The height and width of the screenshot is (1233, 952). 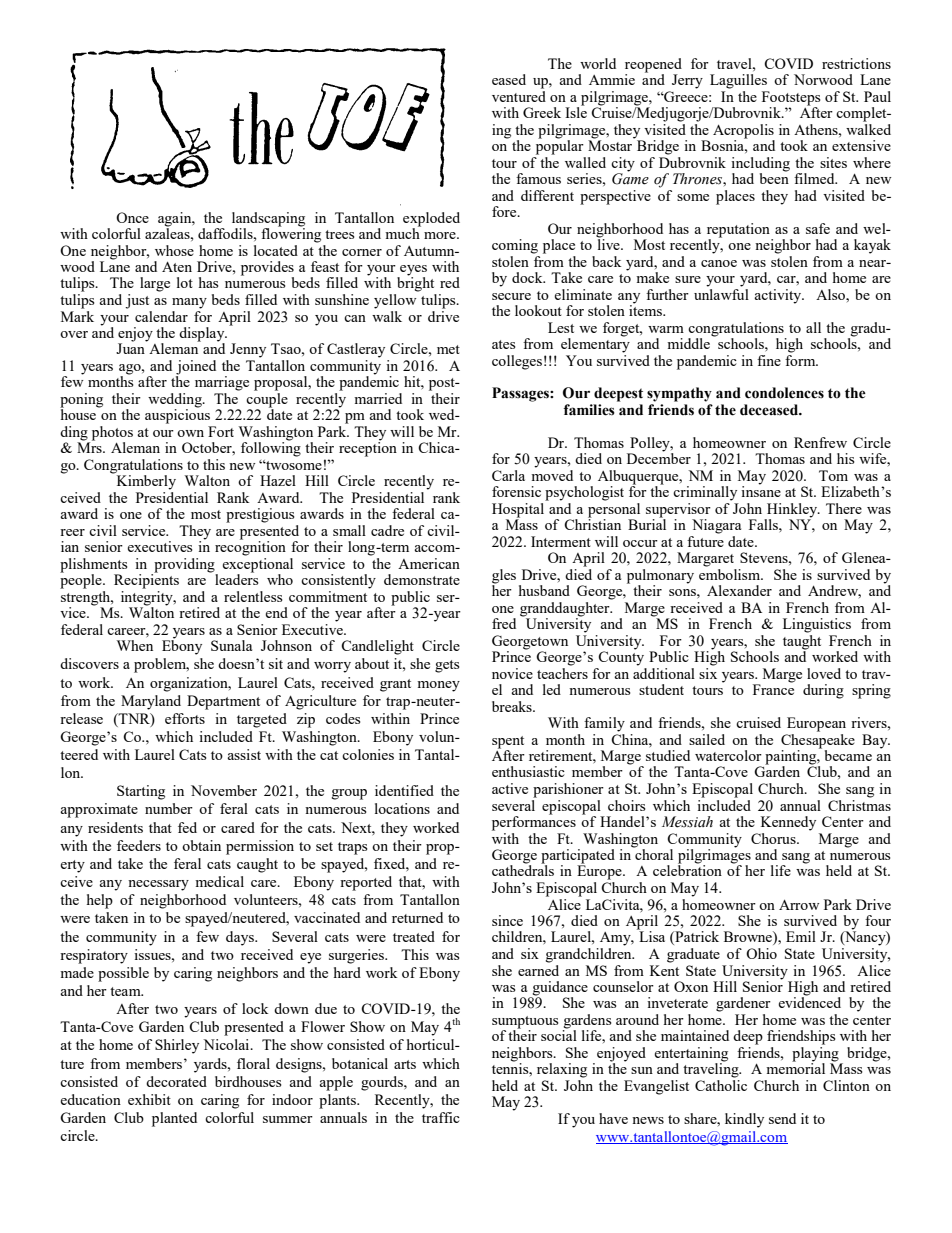 What do you see at coordinates (132, 217) in the screenshot?
I see `Once` at bounding box center [132, 217].
